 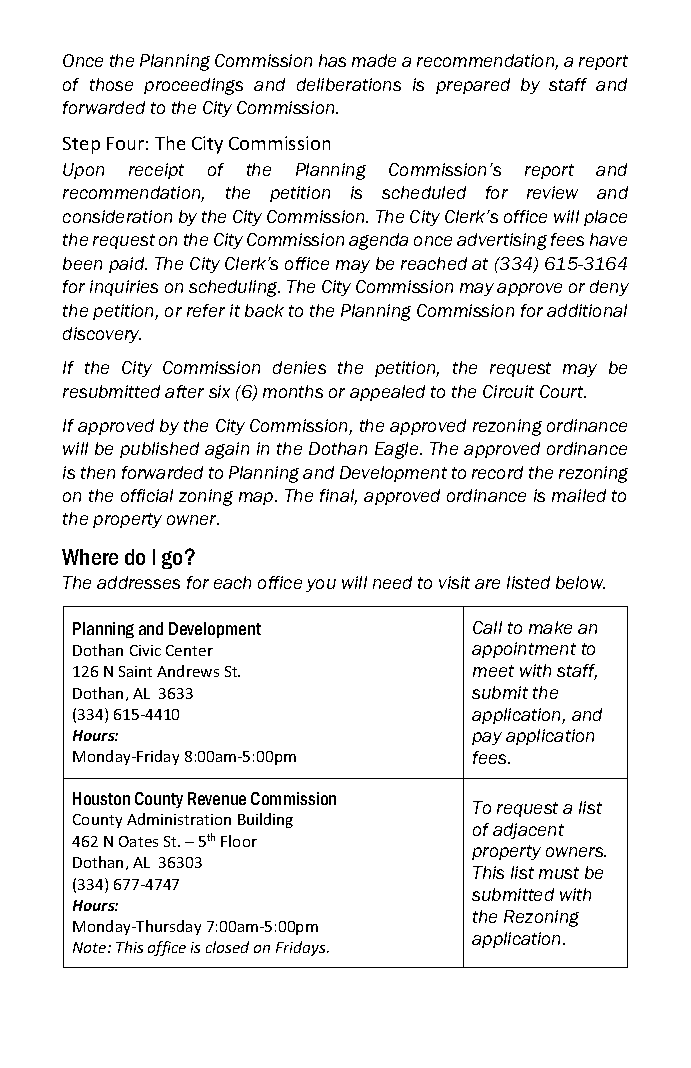 I want to click on Note, so click(x=91, y=947).
